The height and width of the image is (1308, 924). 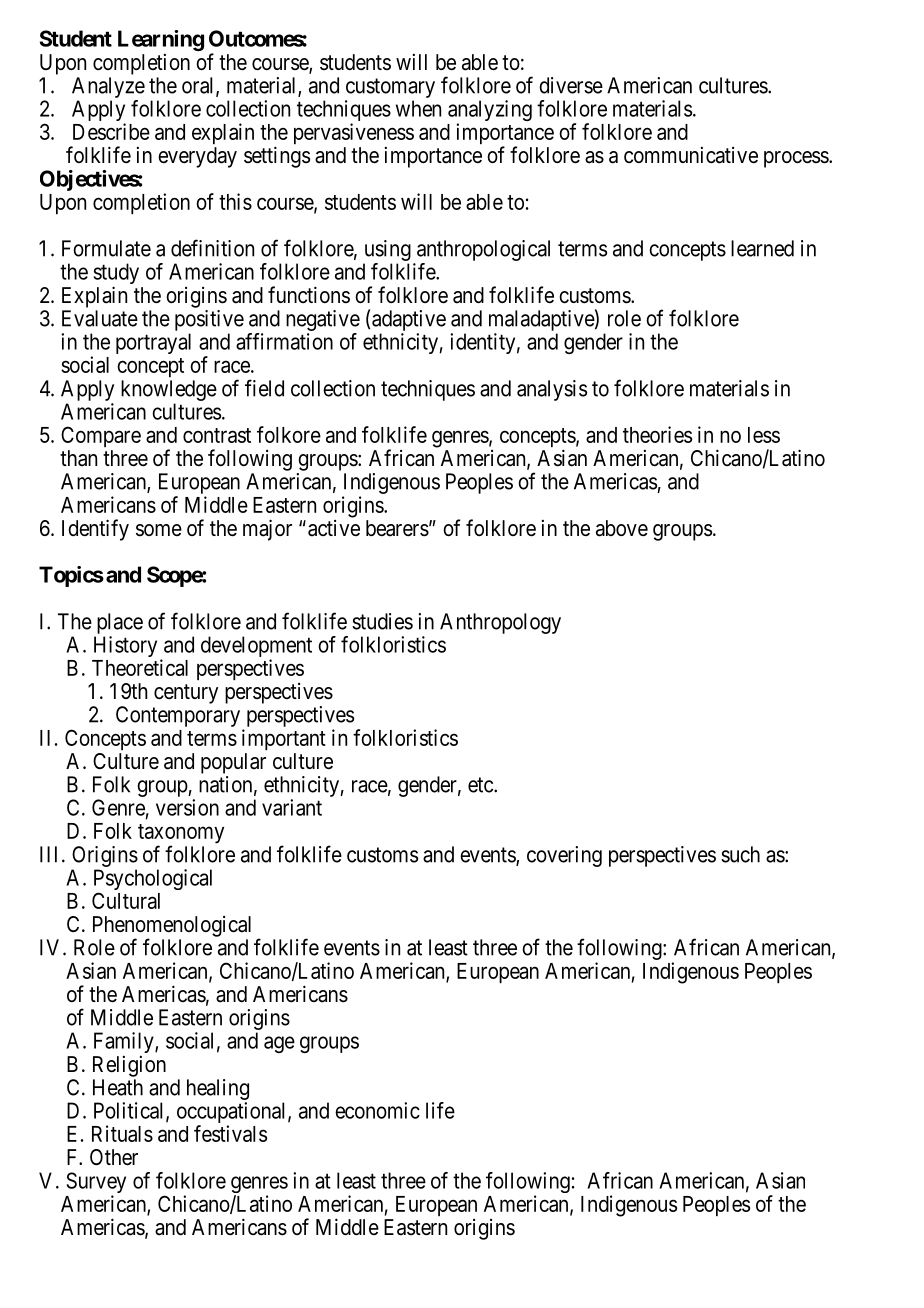 What do you see at coordinates (390, 88) in the image?
I see `customary` at bounding box center [390, 88].
